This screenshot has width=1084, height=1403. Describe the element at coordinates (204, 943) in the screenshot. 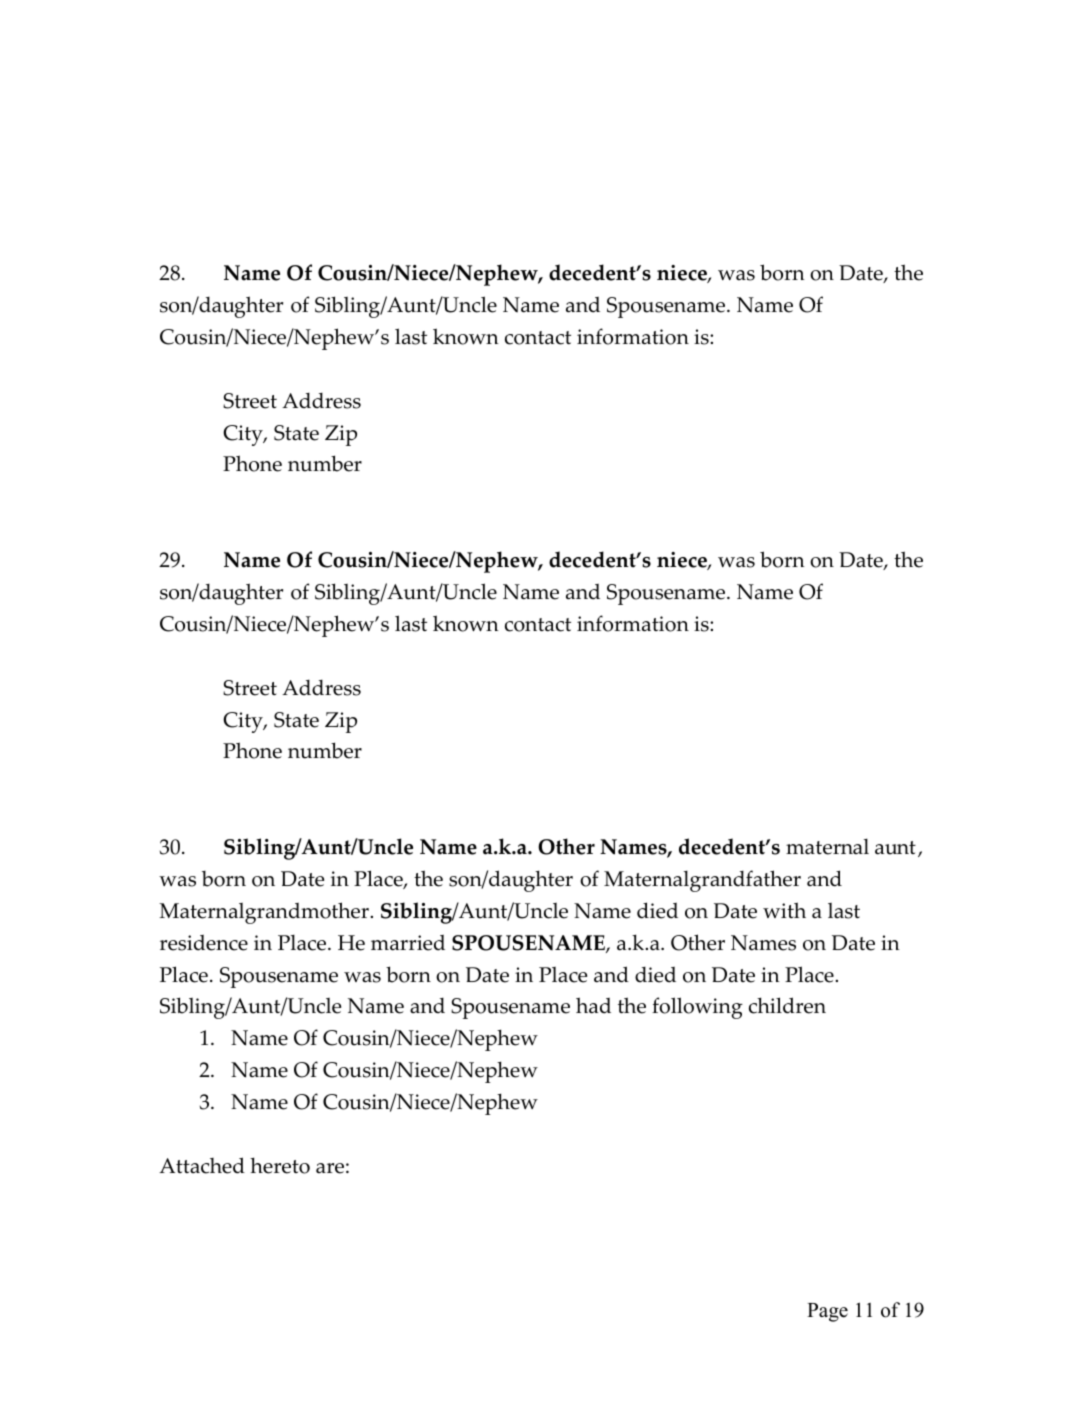

I see `residence` at that location.
